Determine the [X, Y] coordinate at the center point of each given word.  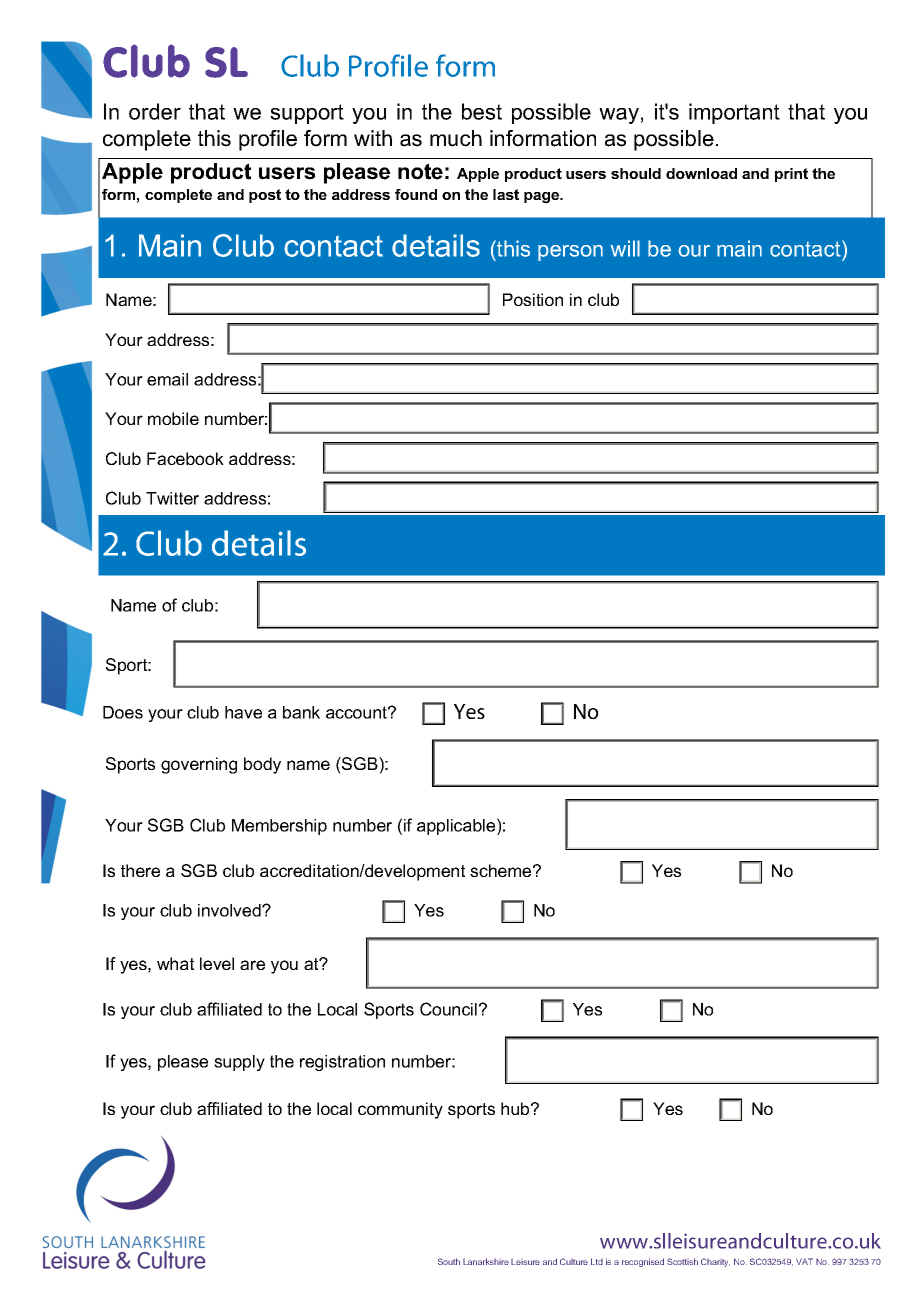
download [701, 173]
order [155, 111]
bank [301, 712]
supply [239, 1063]
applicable [457, 826]
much [456, 138]
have [243, 712]
